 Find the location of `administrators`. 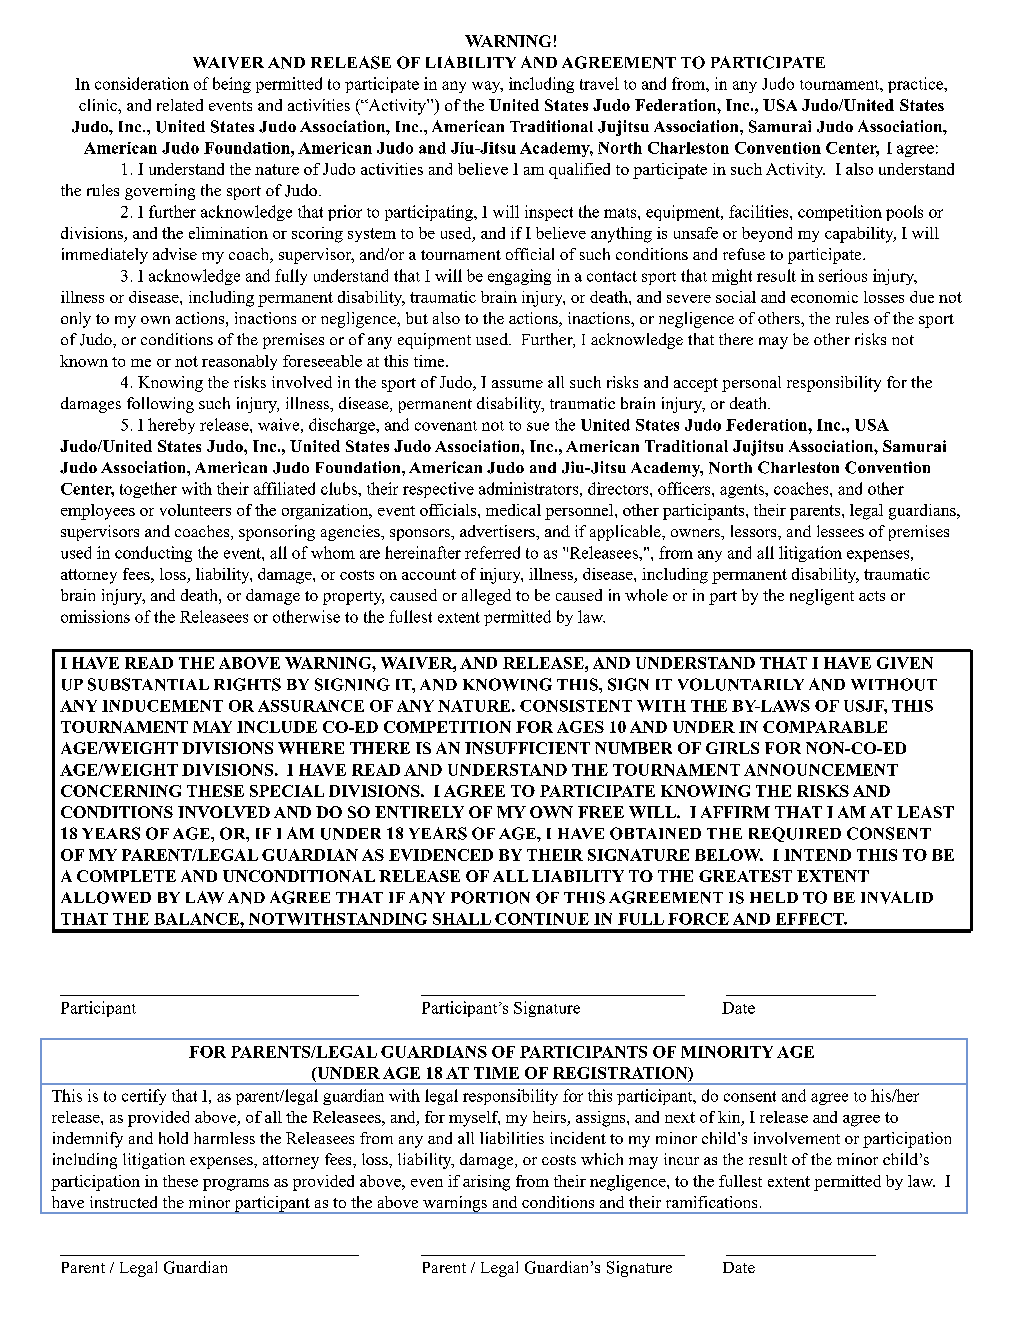

administrators is located at coordinates (528, 488).
